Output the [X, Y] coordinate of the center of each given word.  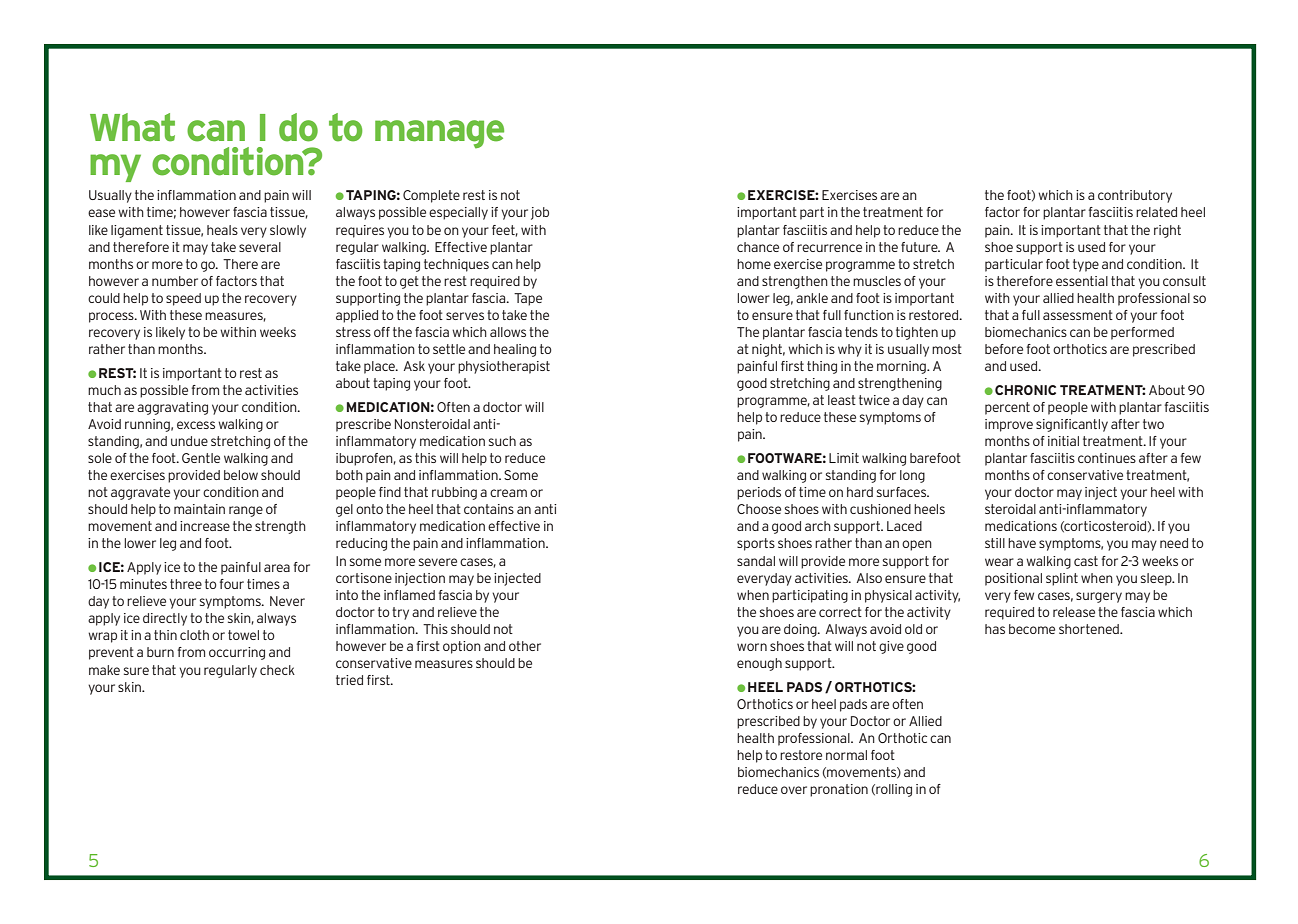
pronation [839, 790]
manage [439, 134]
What [132, 127]
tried [349, 680]
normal [846, 755]
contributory [1135, 196]
